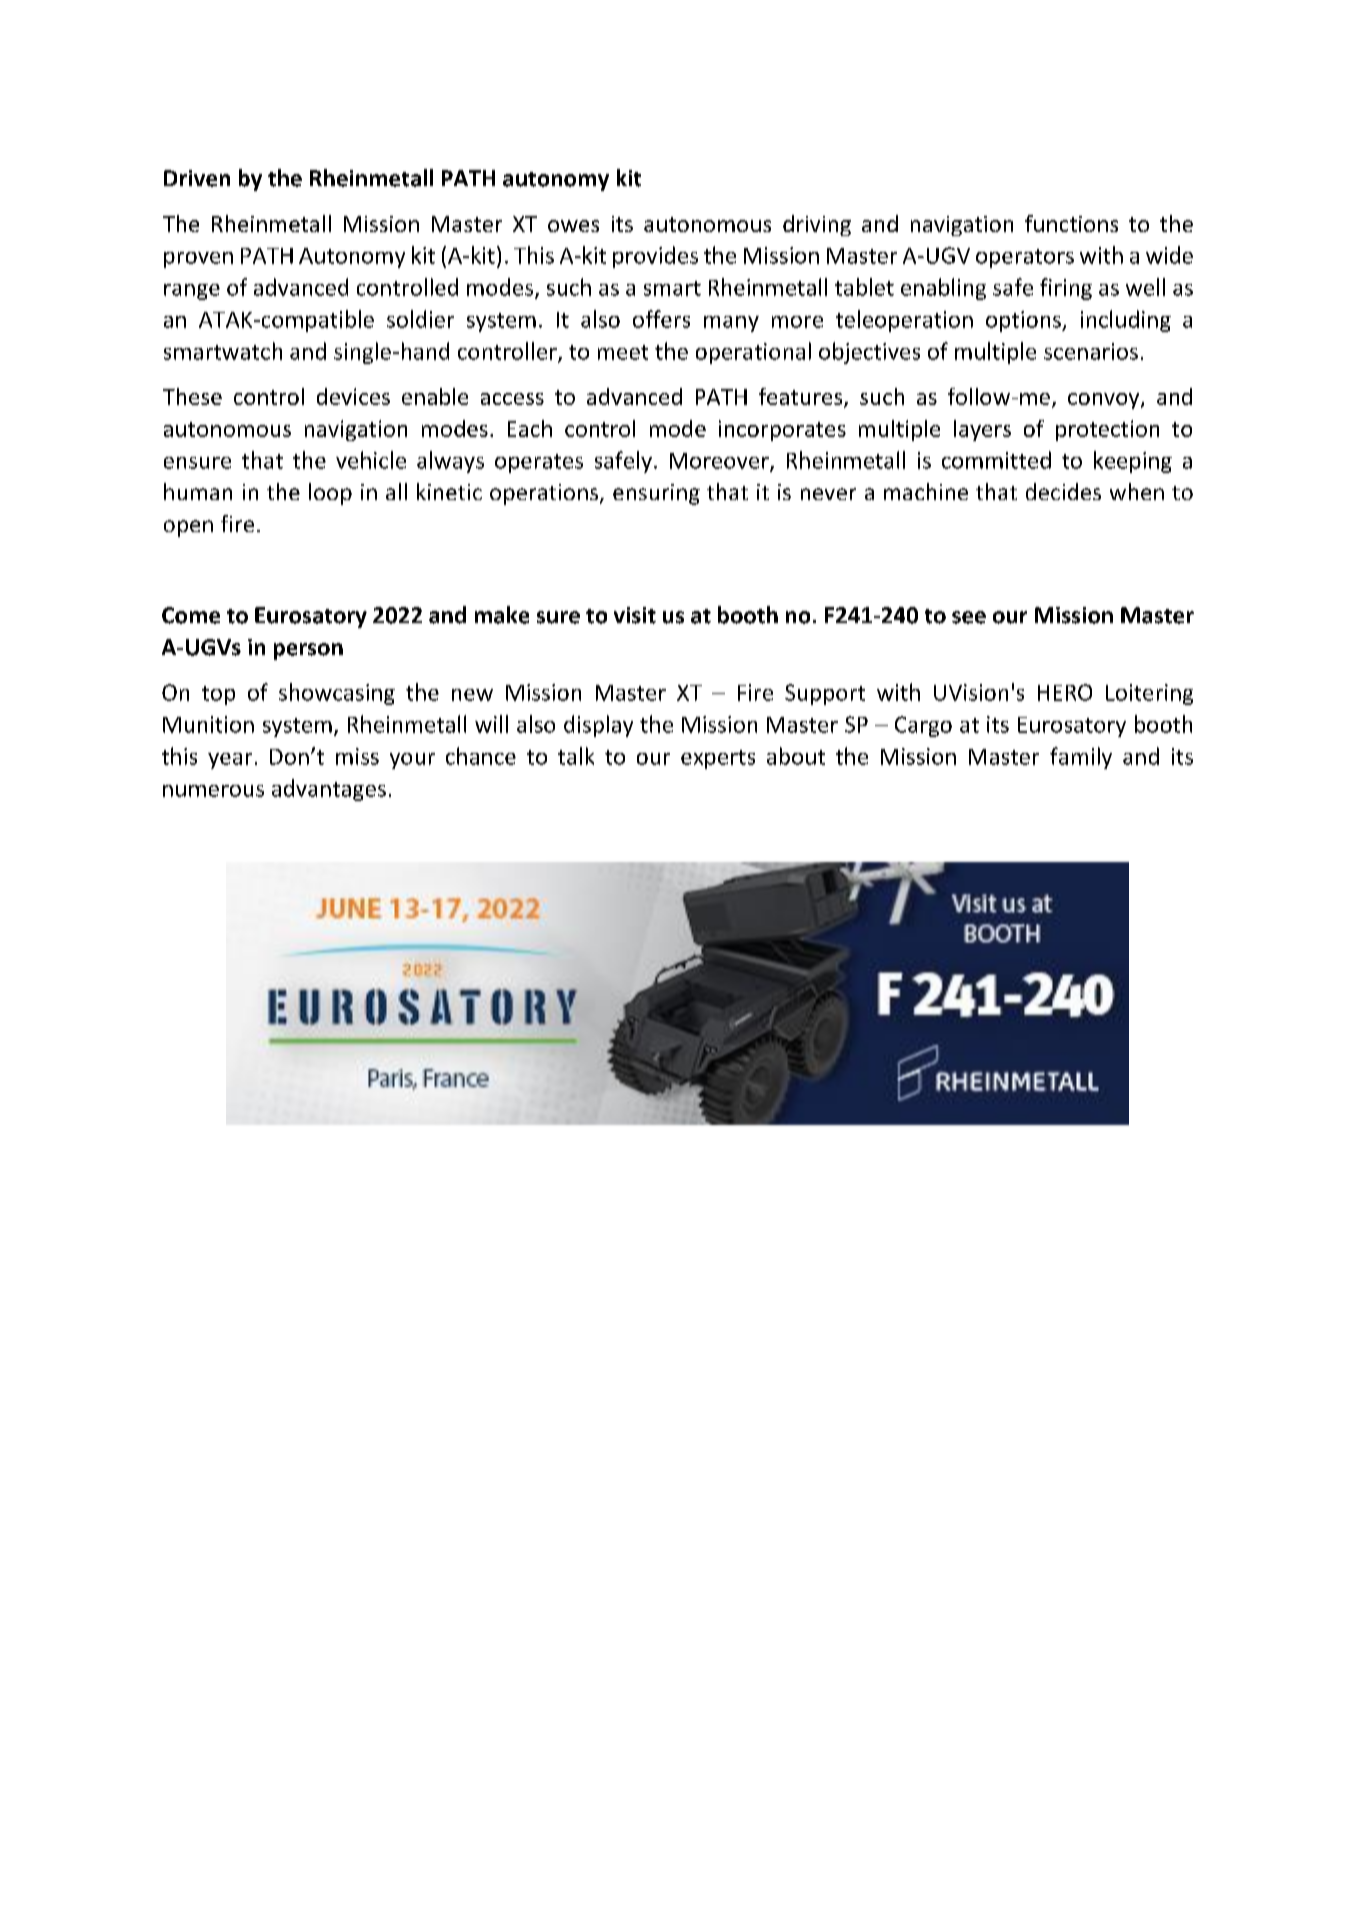 Image resolution: width=1355 pixels, height=1916 pixels. What do you see at coordinates (718, 759) in the image?
I see `experts` at bounding box center [718, 759].
